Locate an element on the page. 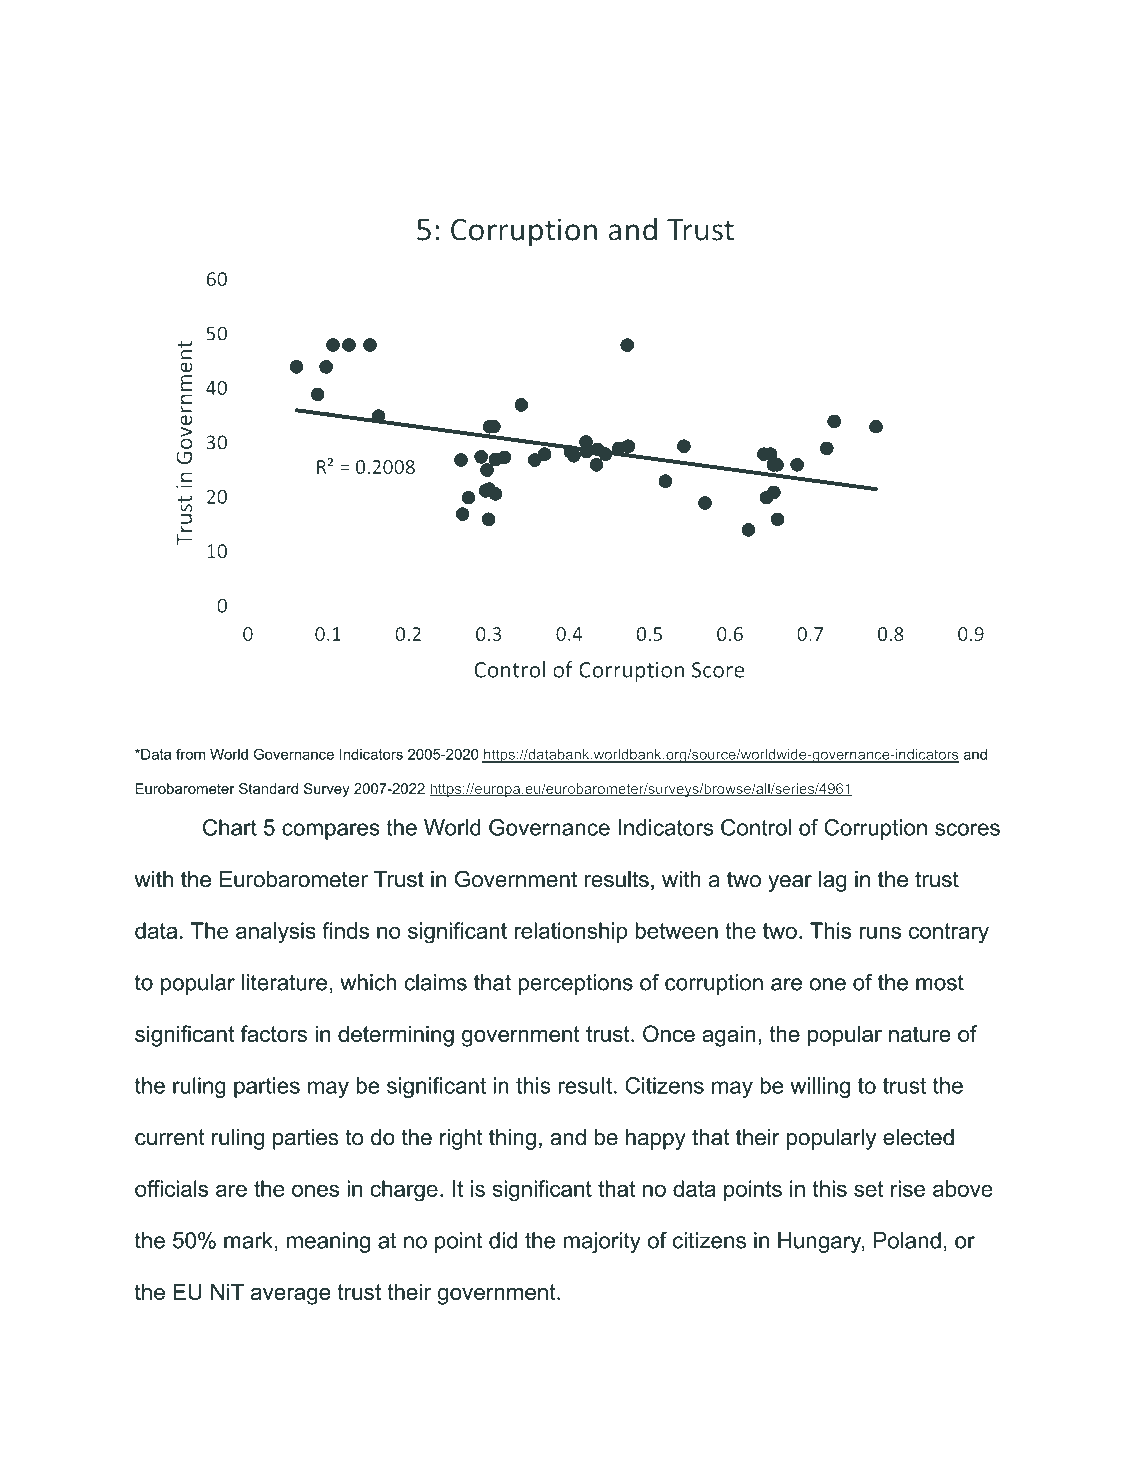 This document has height=1481, width=1144. Control is located at coordinates (756, 827).
